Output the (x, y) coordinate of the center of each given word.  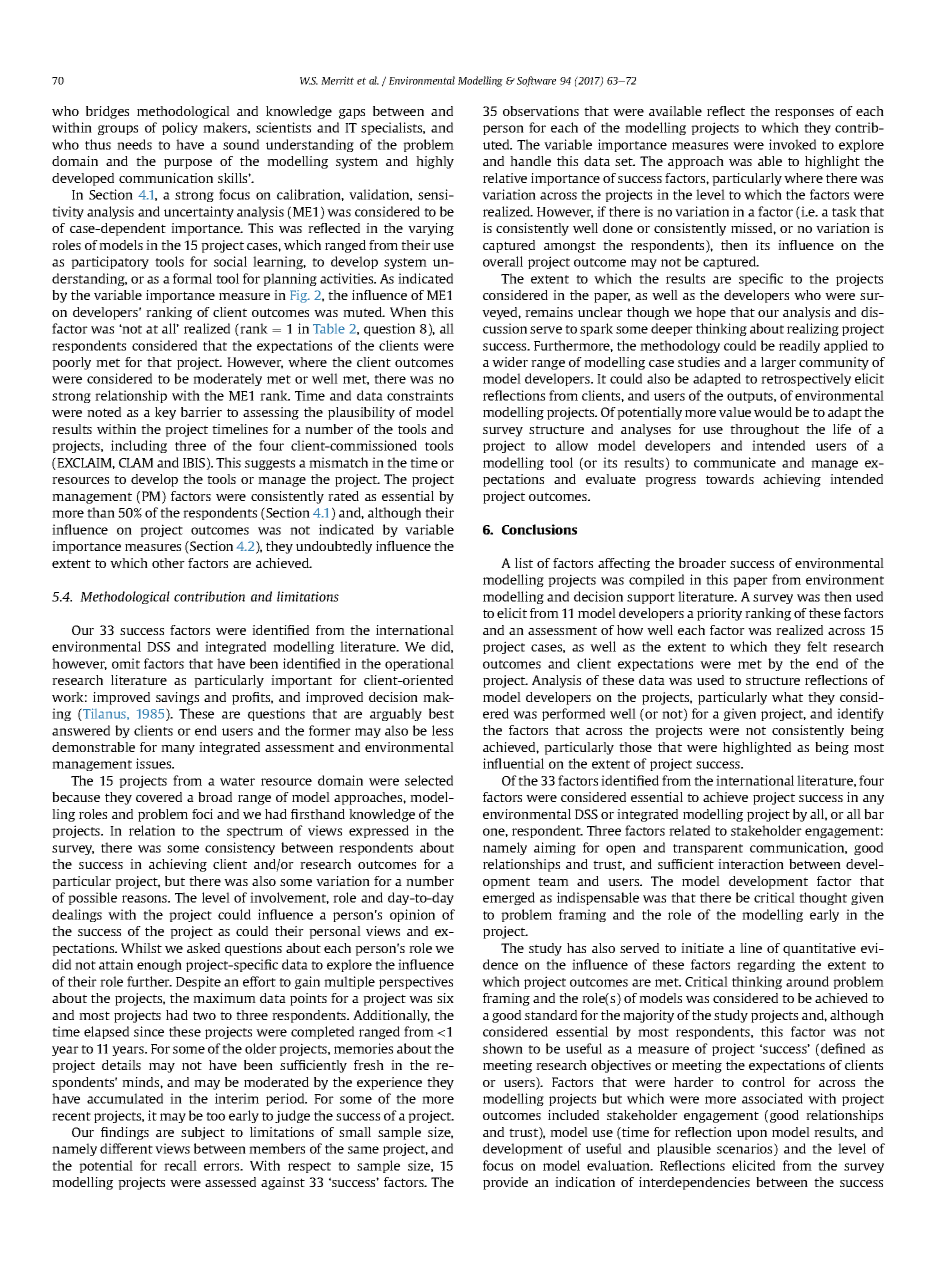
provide (505, 1183)
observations (541, 111)
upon (752, 1135)
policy (180, 128)
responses (804, 114)
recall (180, 1165)
